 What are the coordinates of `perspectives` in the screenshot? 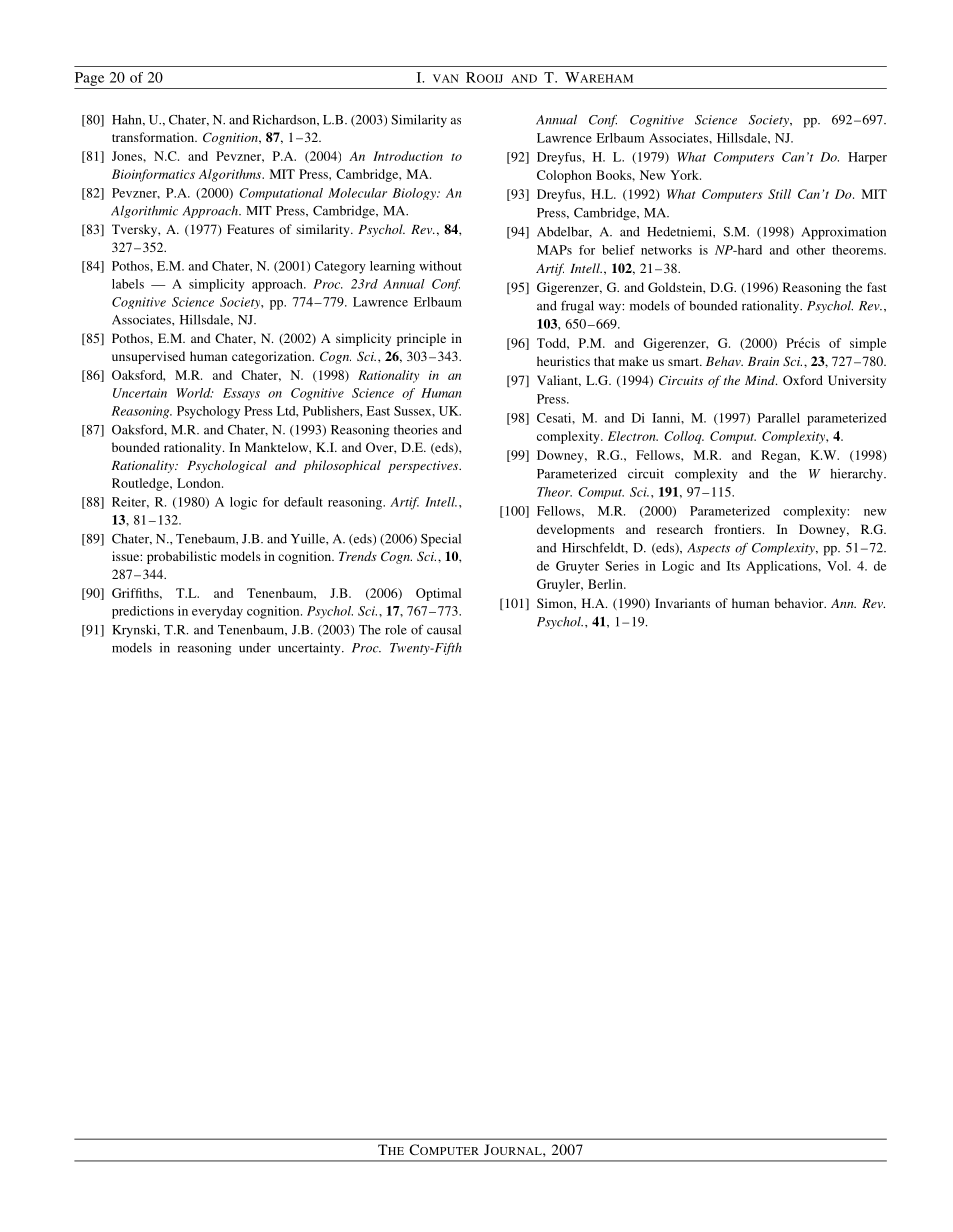 It's located at (424, 467).
